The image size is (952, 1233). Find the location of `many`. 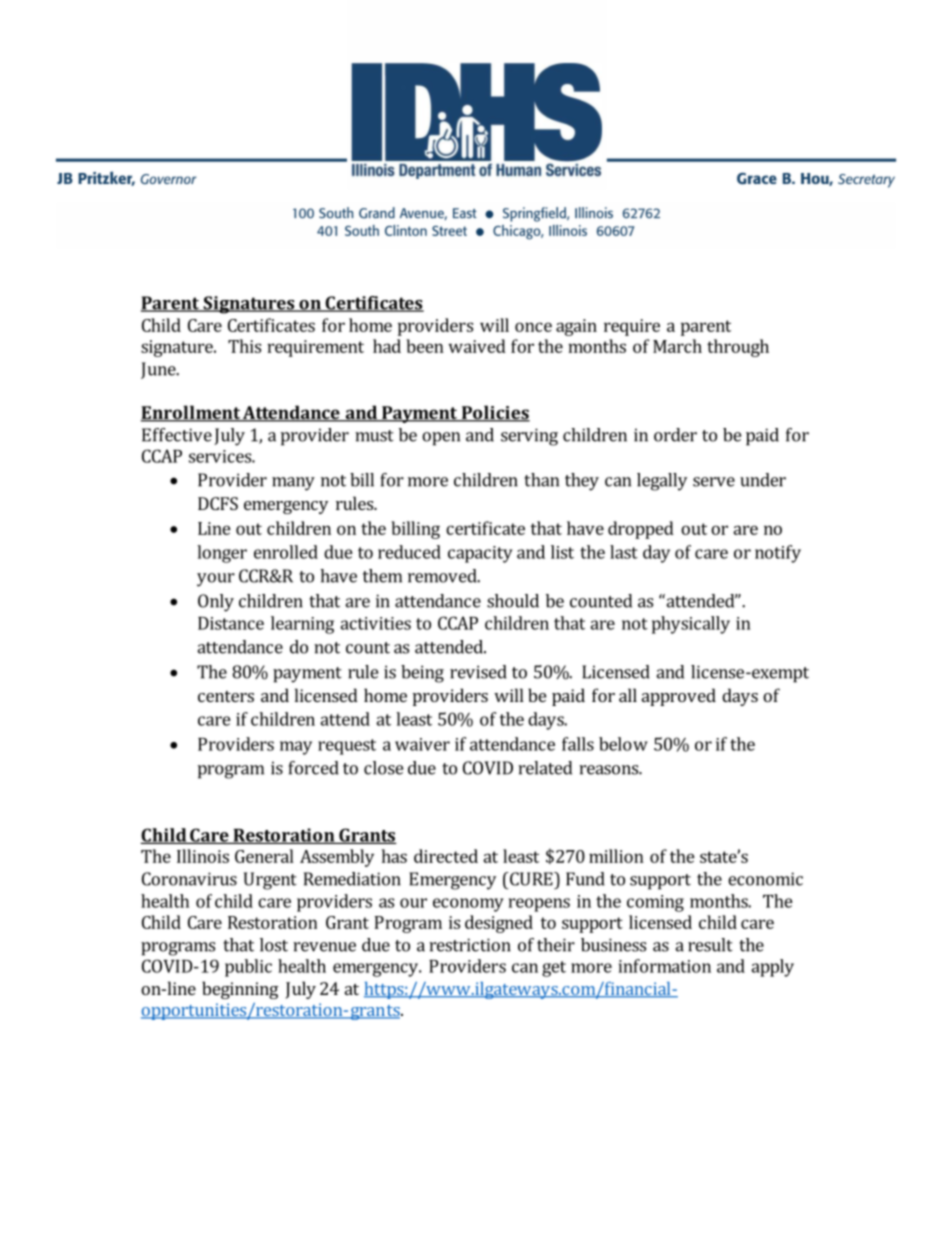

many is located at coordinates (293, 484).
